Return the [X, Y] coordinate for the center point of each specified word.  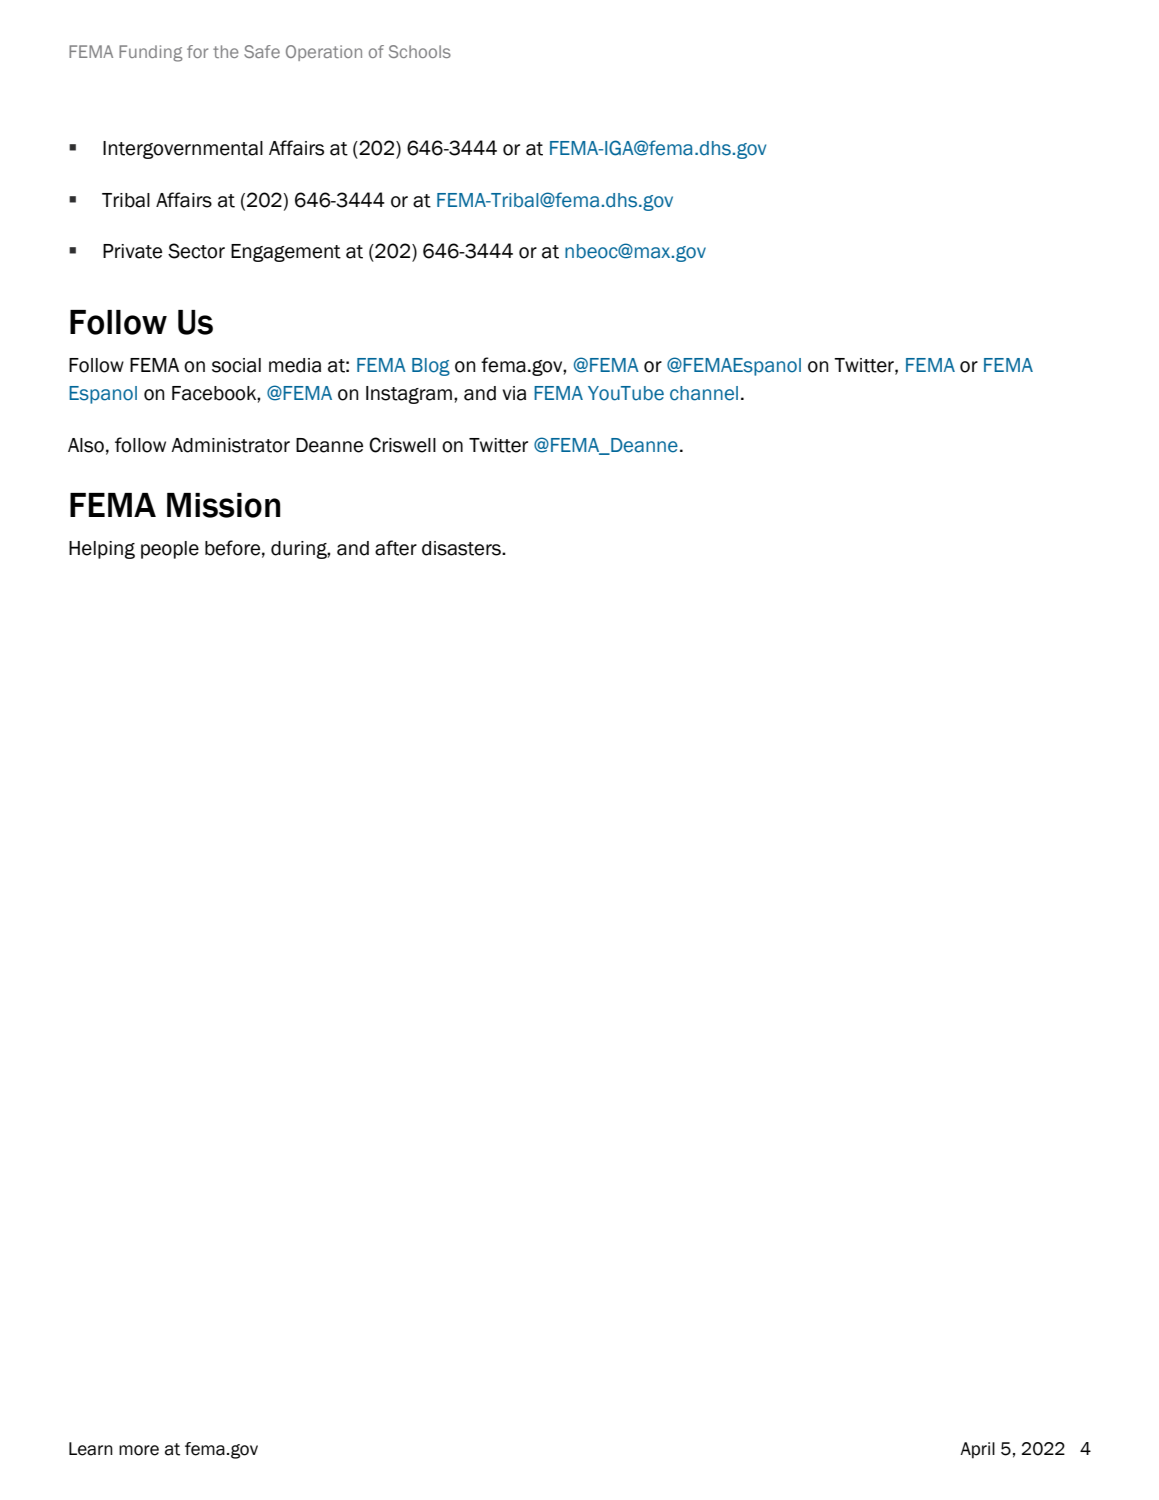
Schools [420, 51]
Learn [91, 1449]
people [170, 550]
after [396, 548]
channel [704, 393]
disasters [462, 548]
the [226, 51]
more [139, 1450]
